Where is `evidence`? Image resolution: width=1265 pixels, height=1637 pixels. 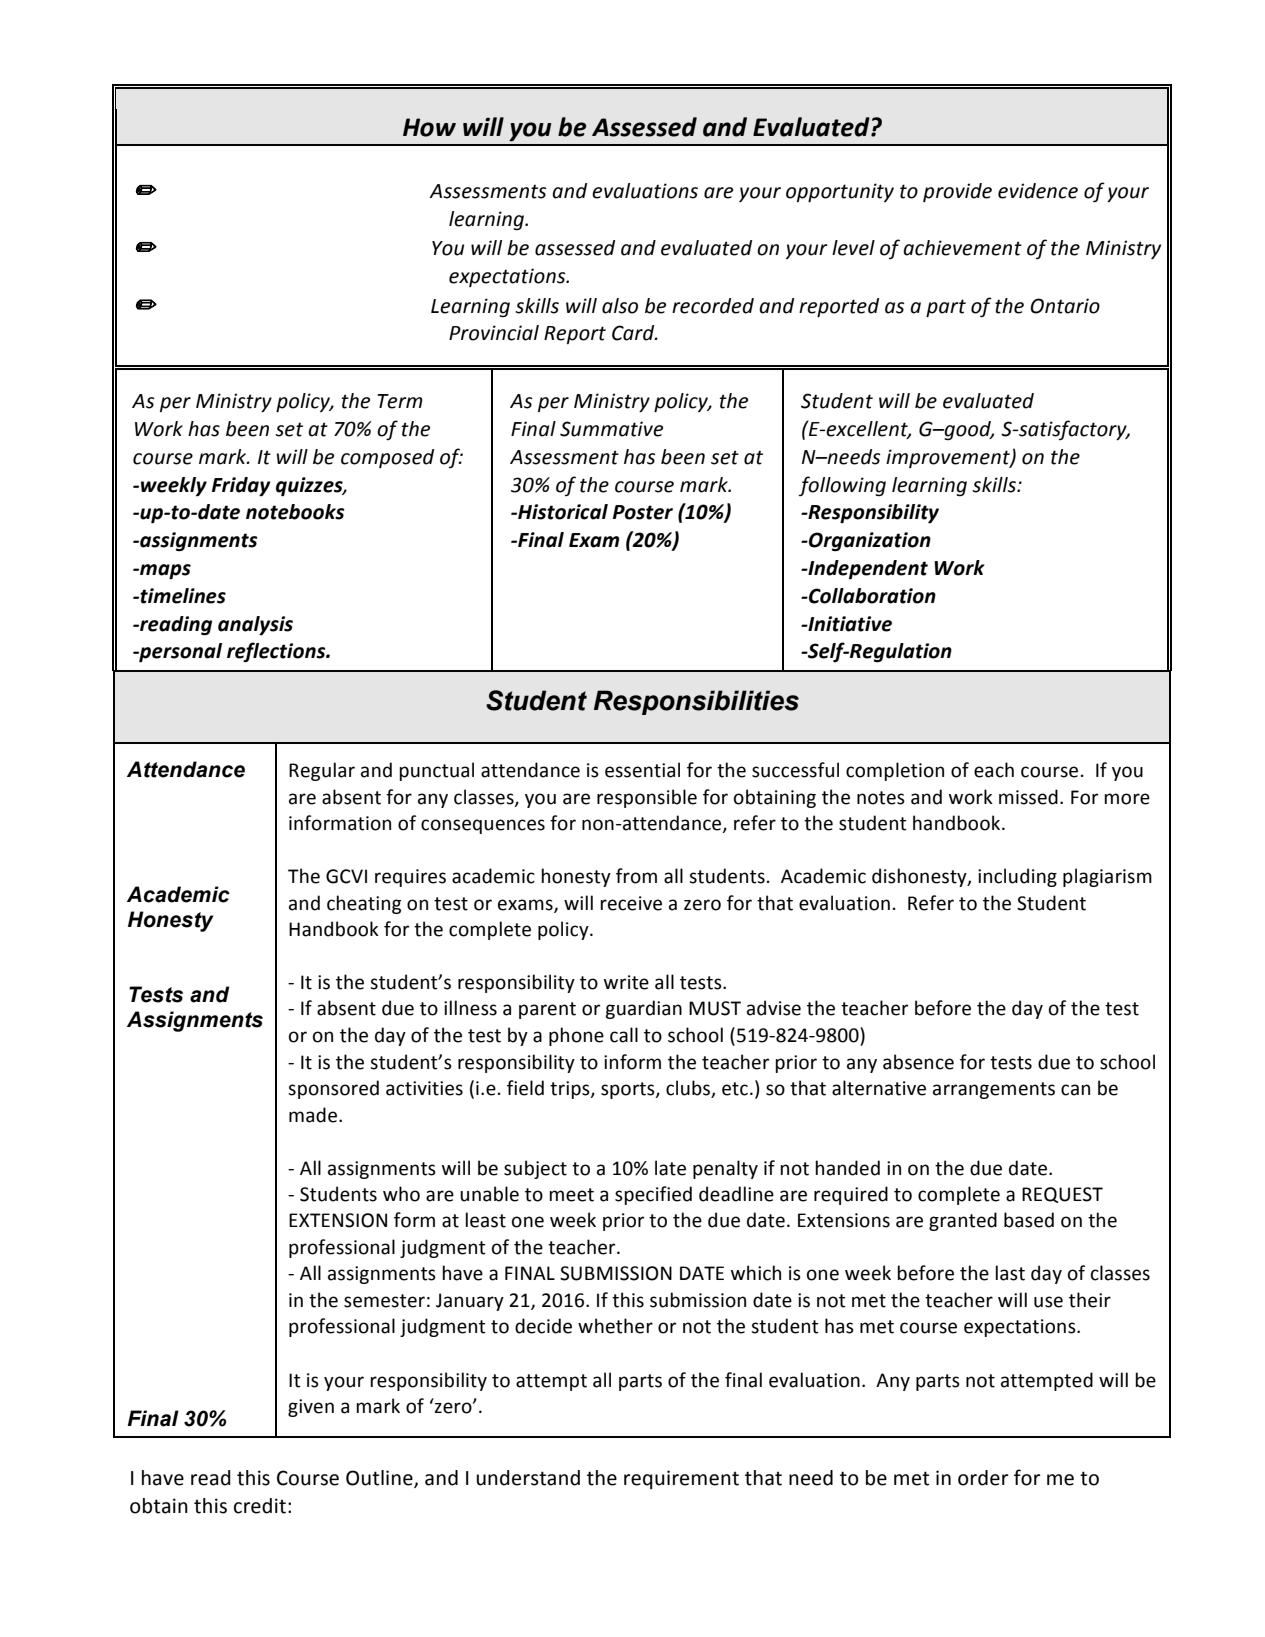 evidence is located at coordinates (1038, 191).
